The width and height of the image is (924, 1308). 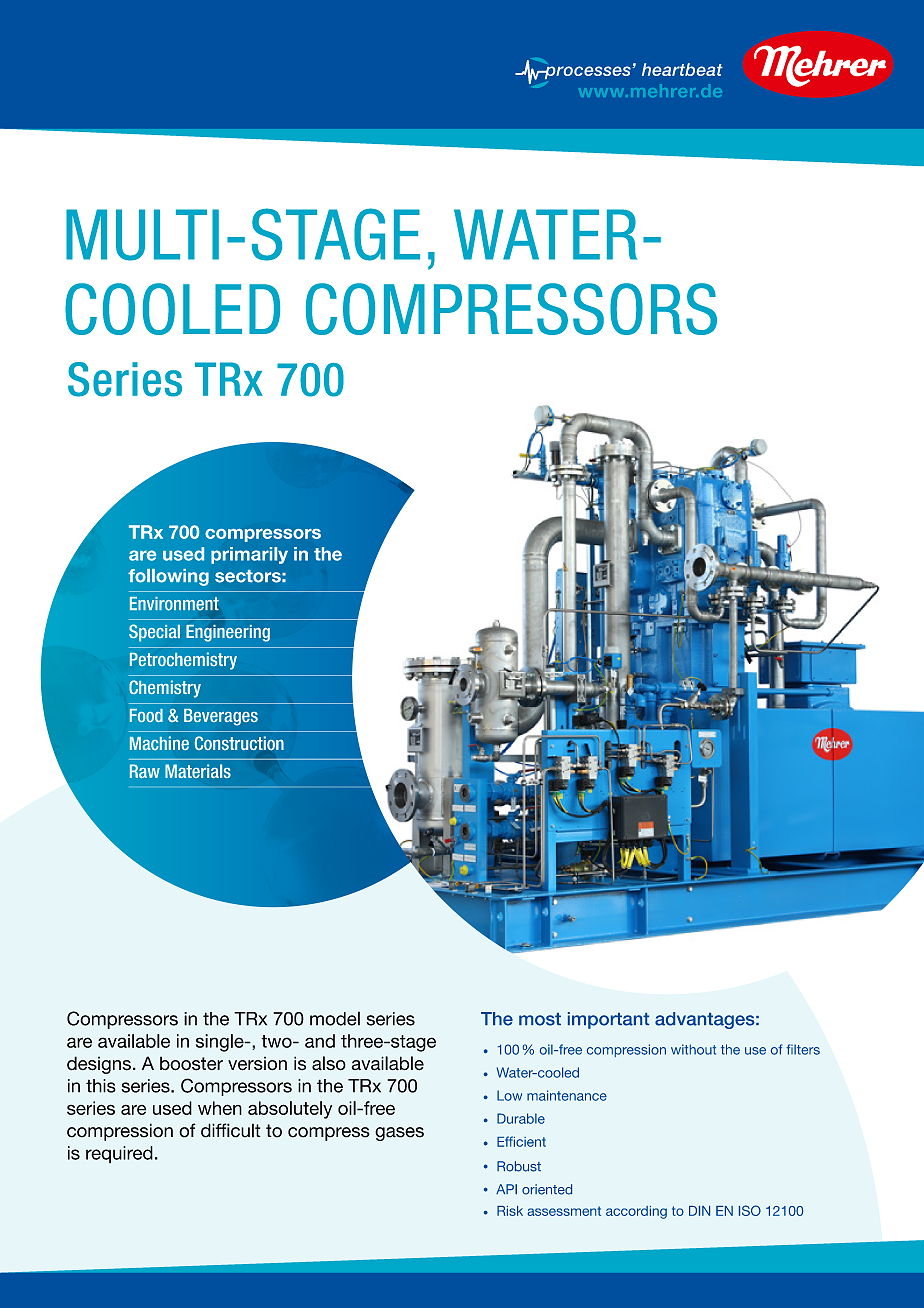 What do you see at coordinates (228, 633) in the image?
I see `Engineering` at bounding box center [228, 633].
